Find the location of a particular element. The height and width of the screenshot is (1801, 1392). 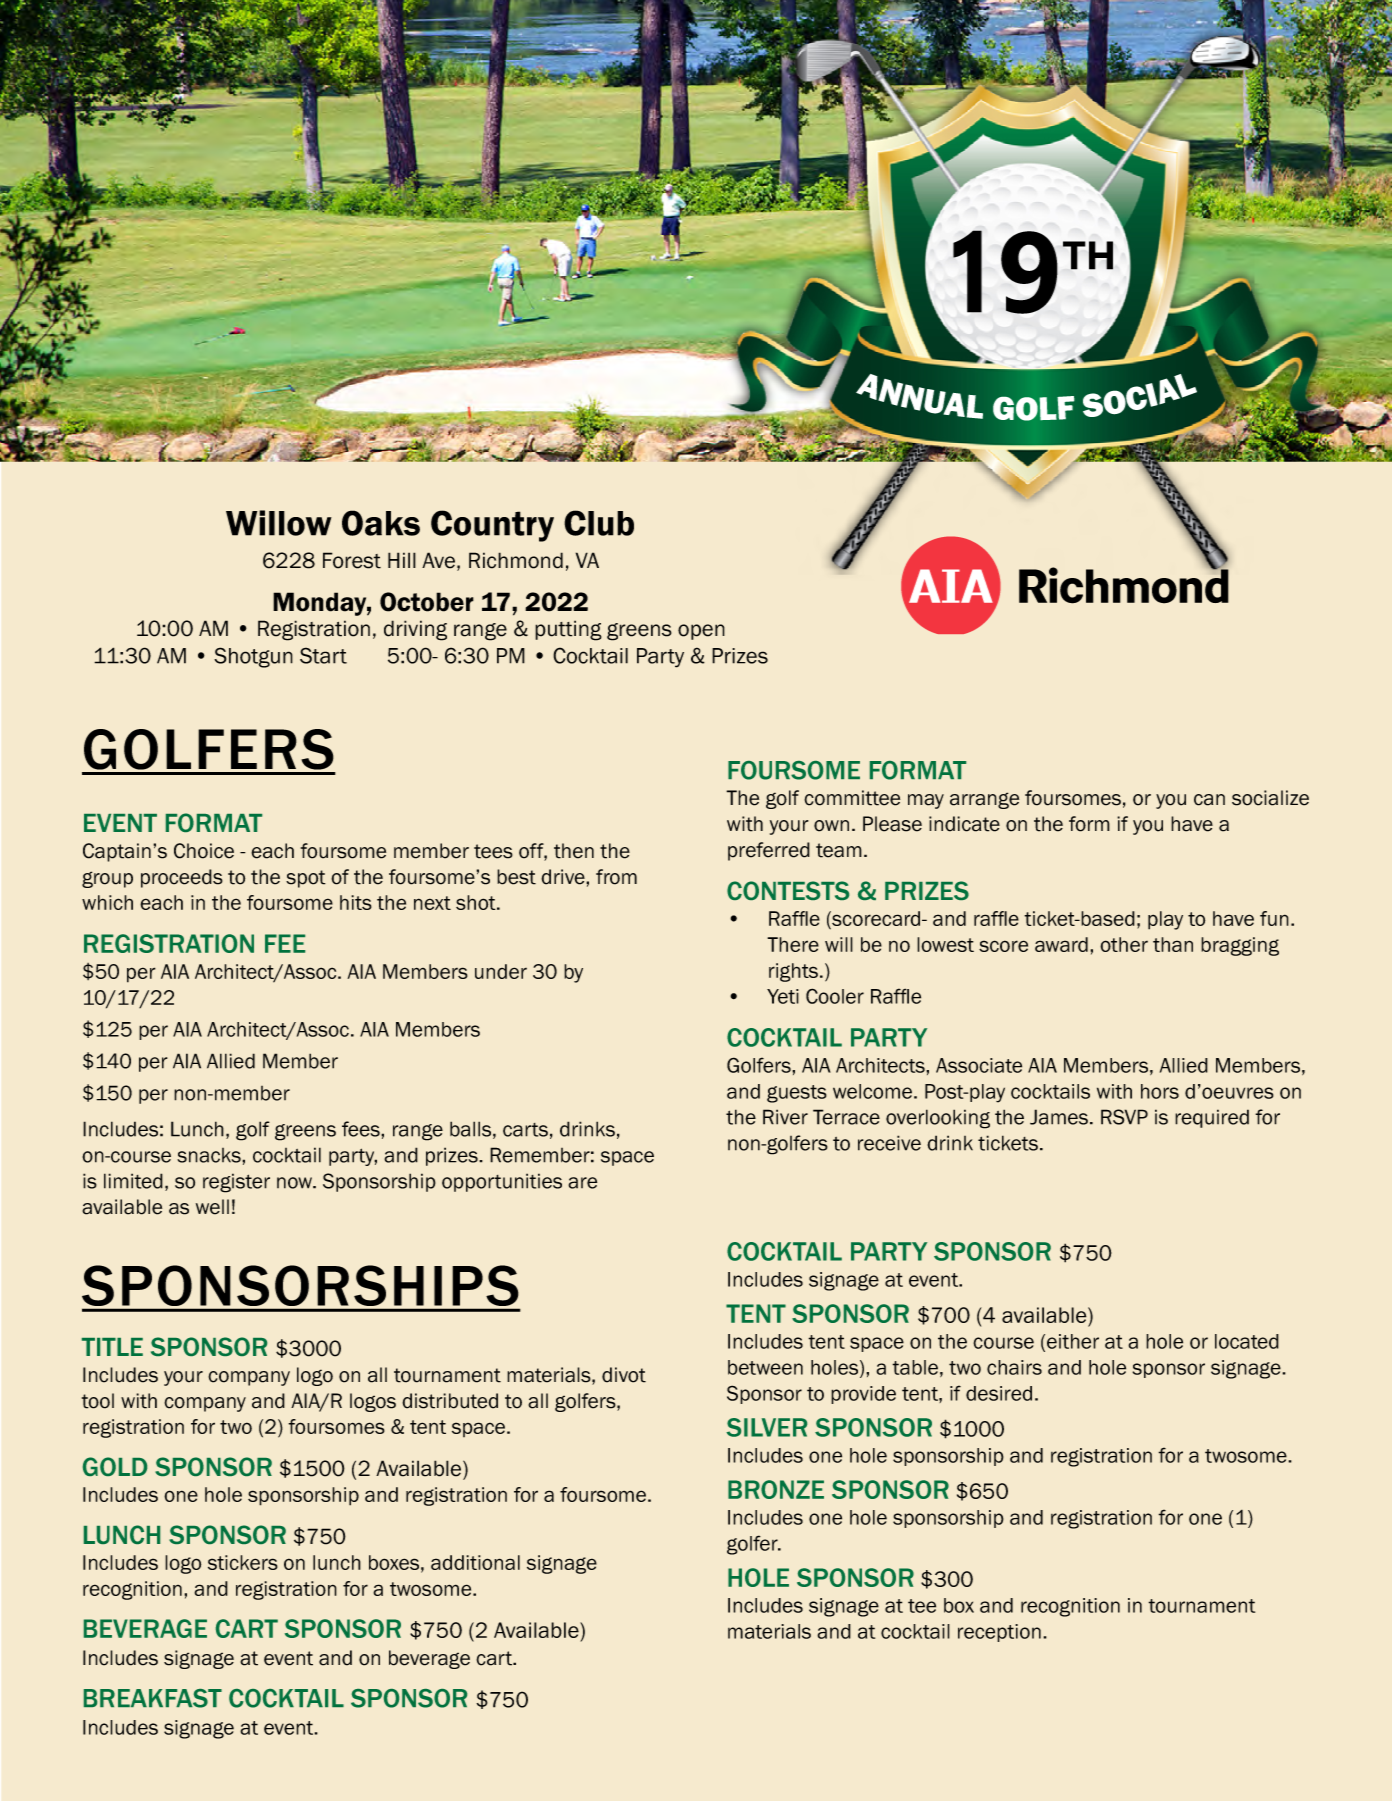

Club is located at coordinates (599, 523).
